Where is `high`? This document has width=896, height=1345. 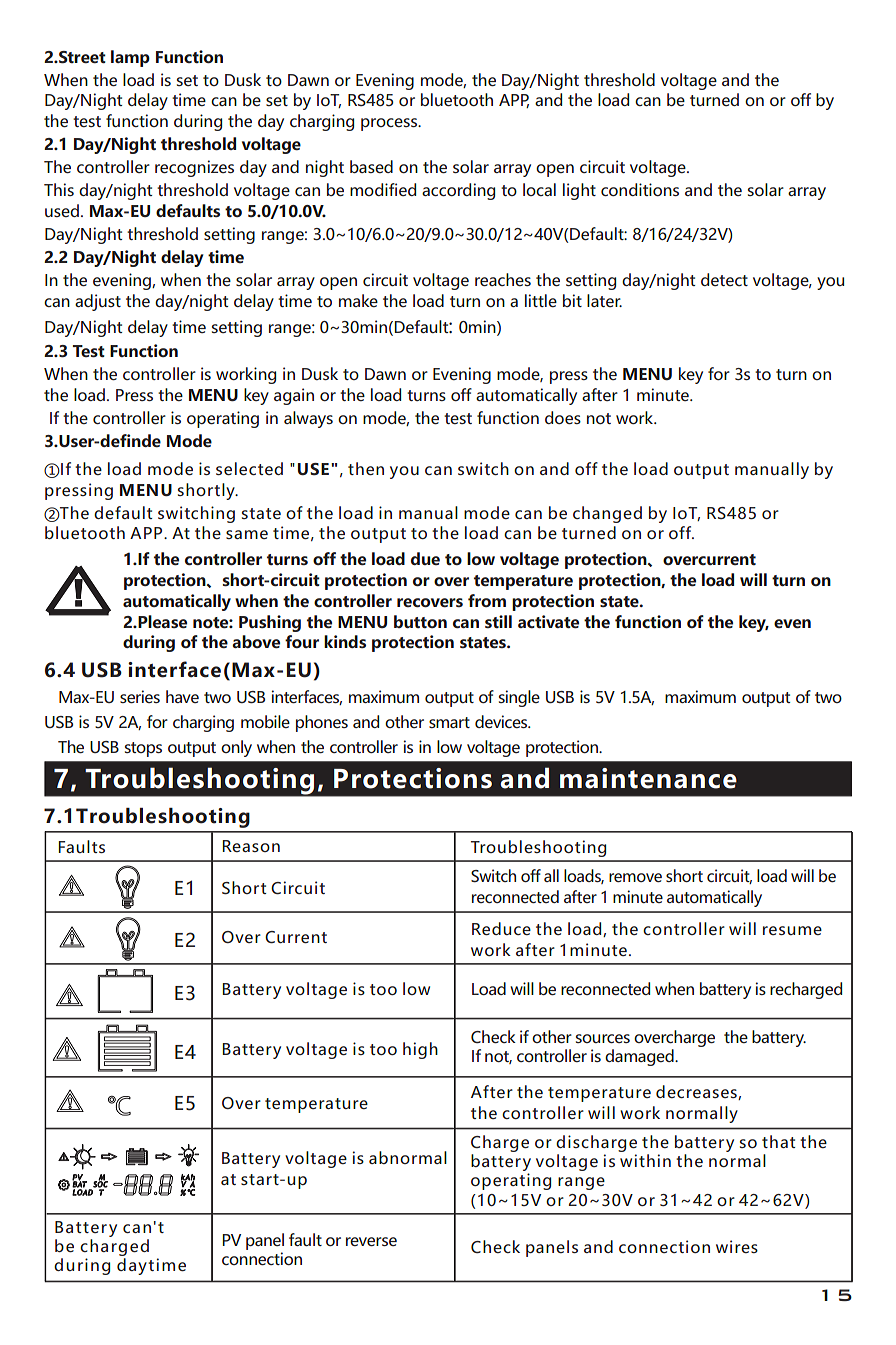 high is located at coordinates (420, 1050).
